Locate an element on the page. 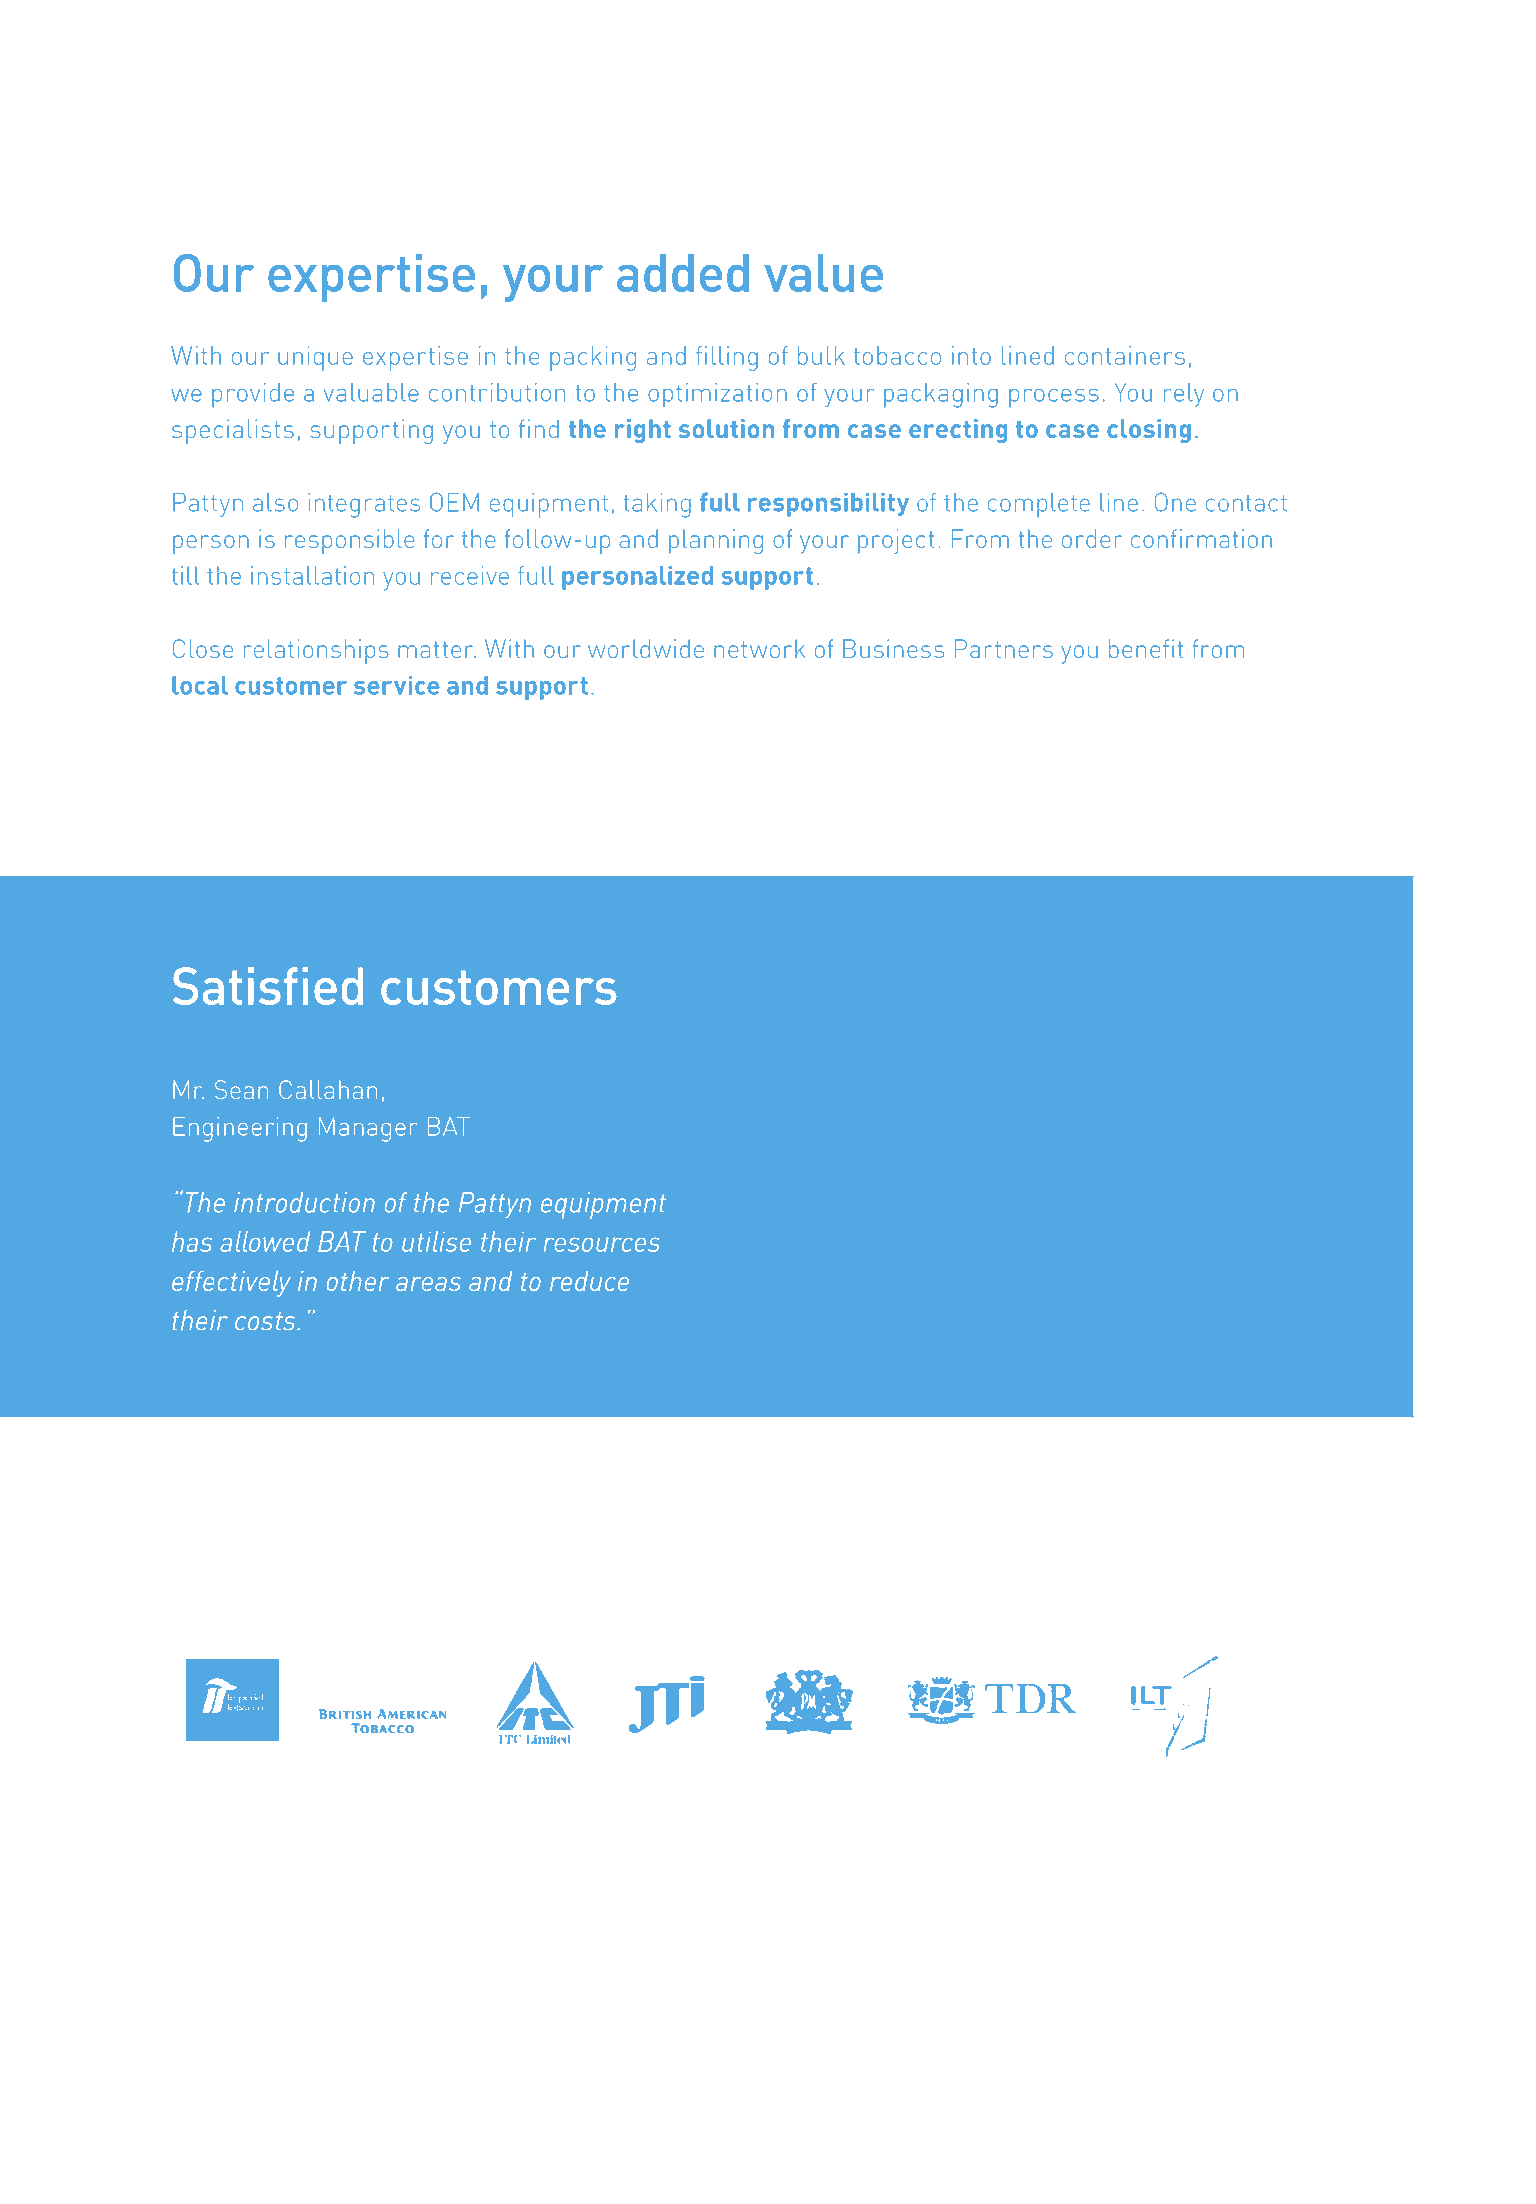  Partners is located at coordinates (1004, 648).
